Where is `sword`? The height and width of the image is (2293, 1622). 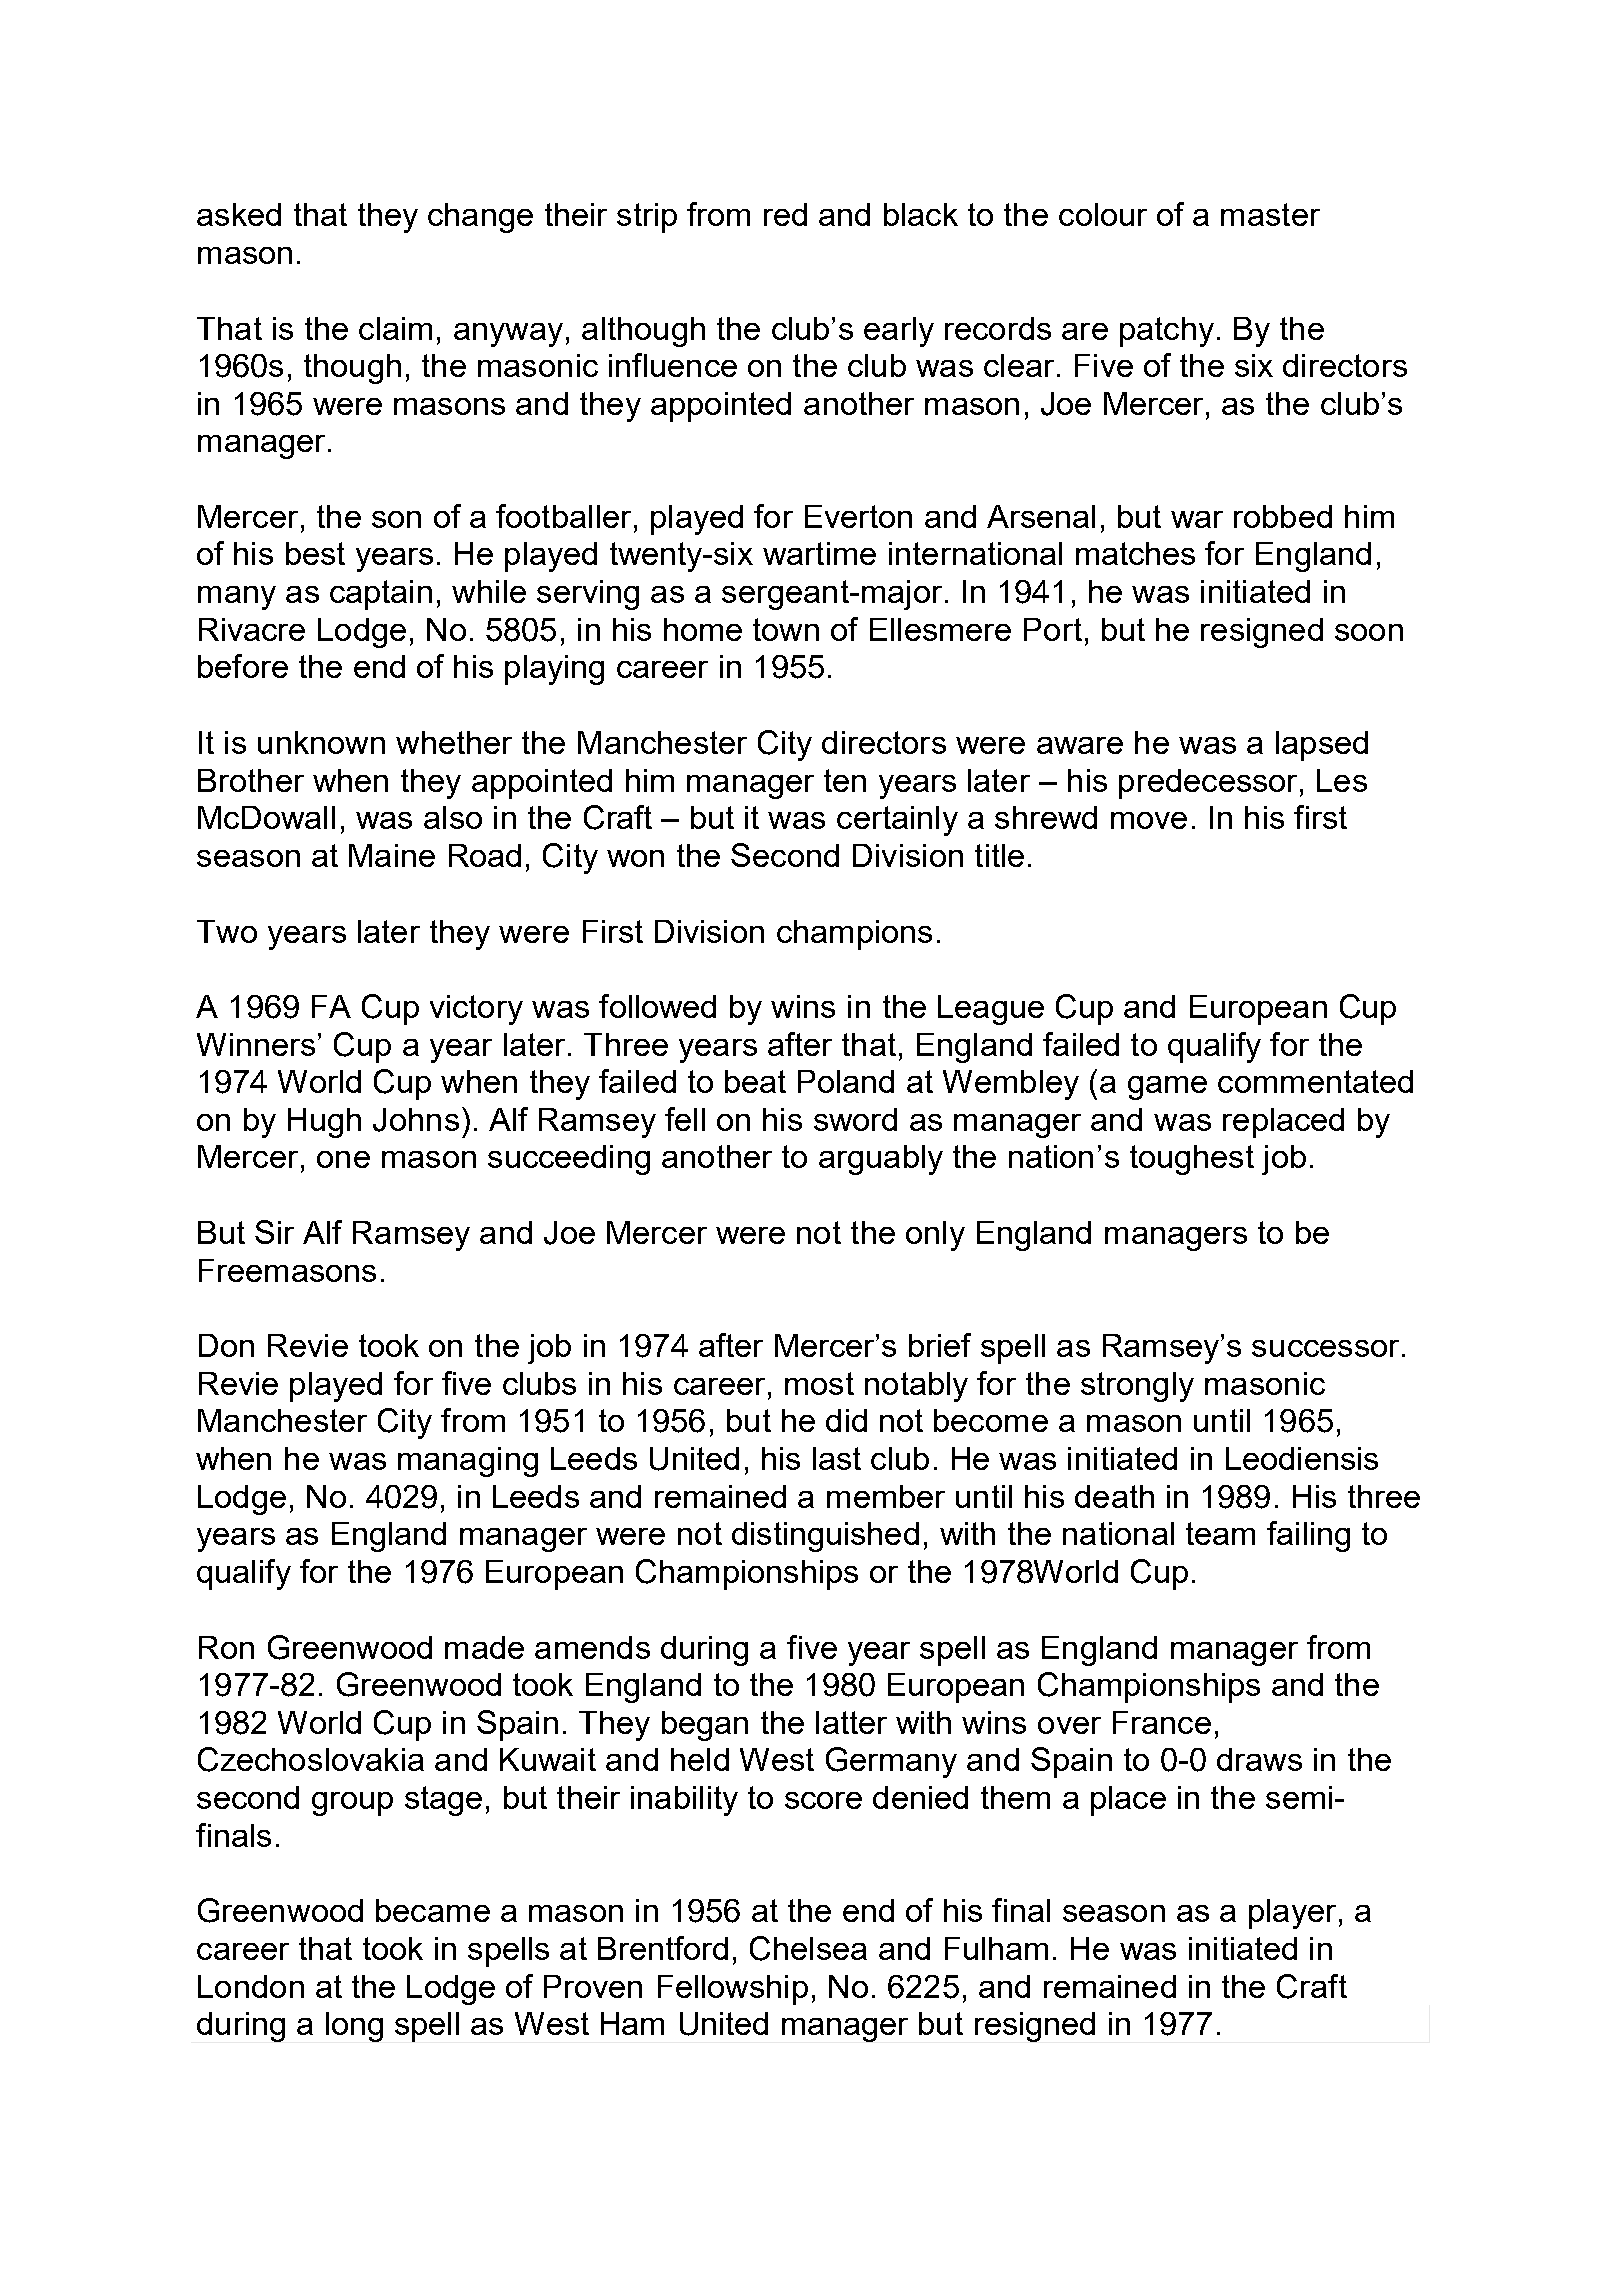 sword is located at coordinates (855, 1119).
